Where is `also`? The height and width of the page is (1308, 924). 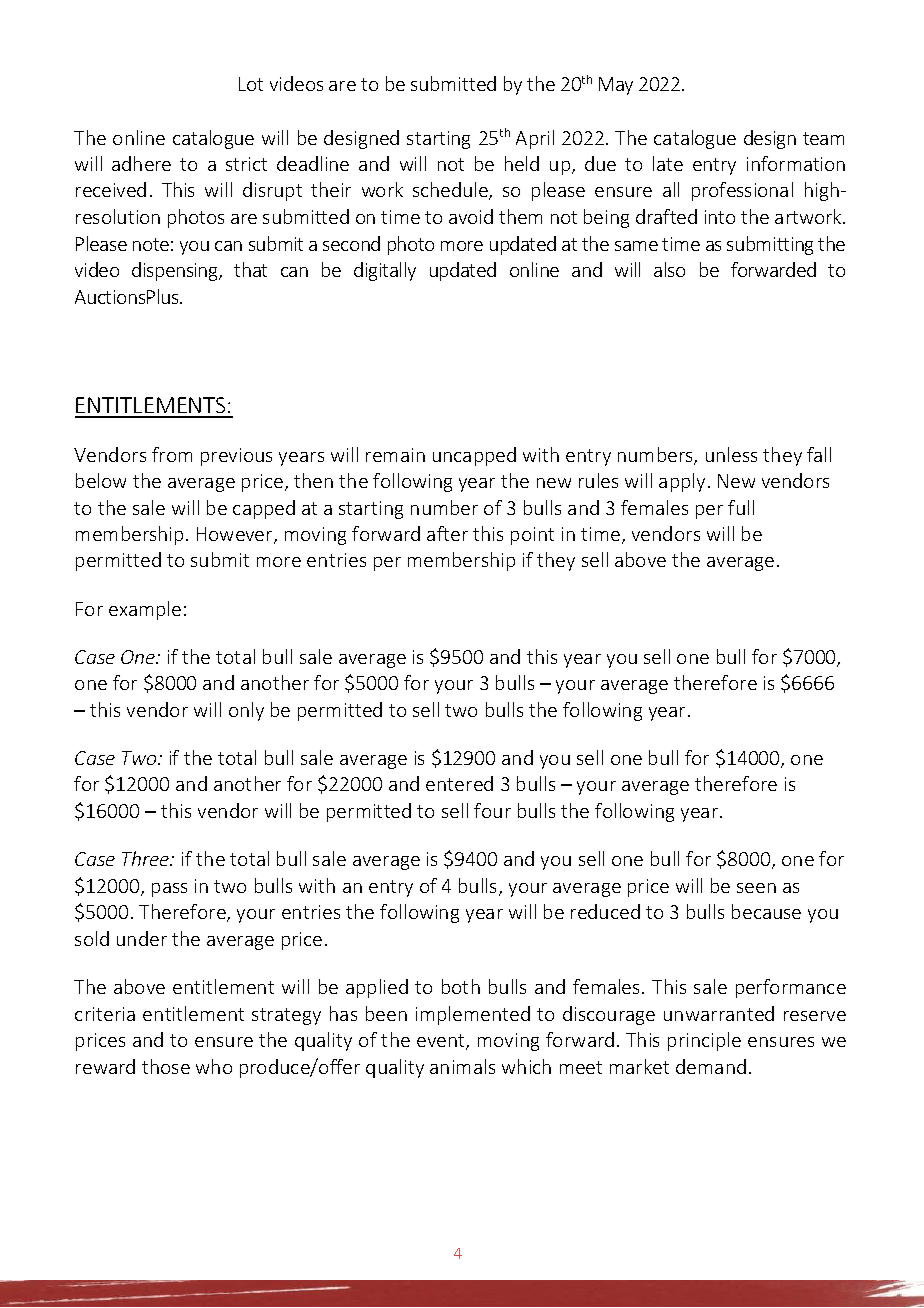
also is located at coordinates (669, 269).
